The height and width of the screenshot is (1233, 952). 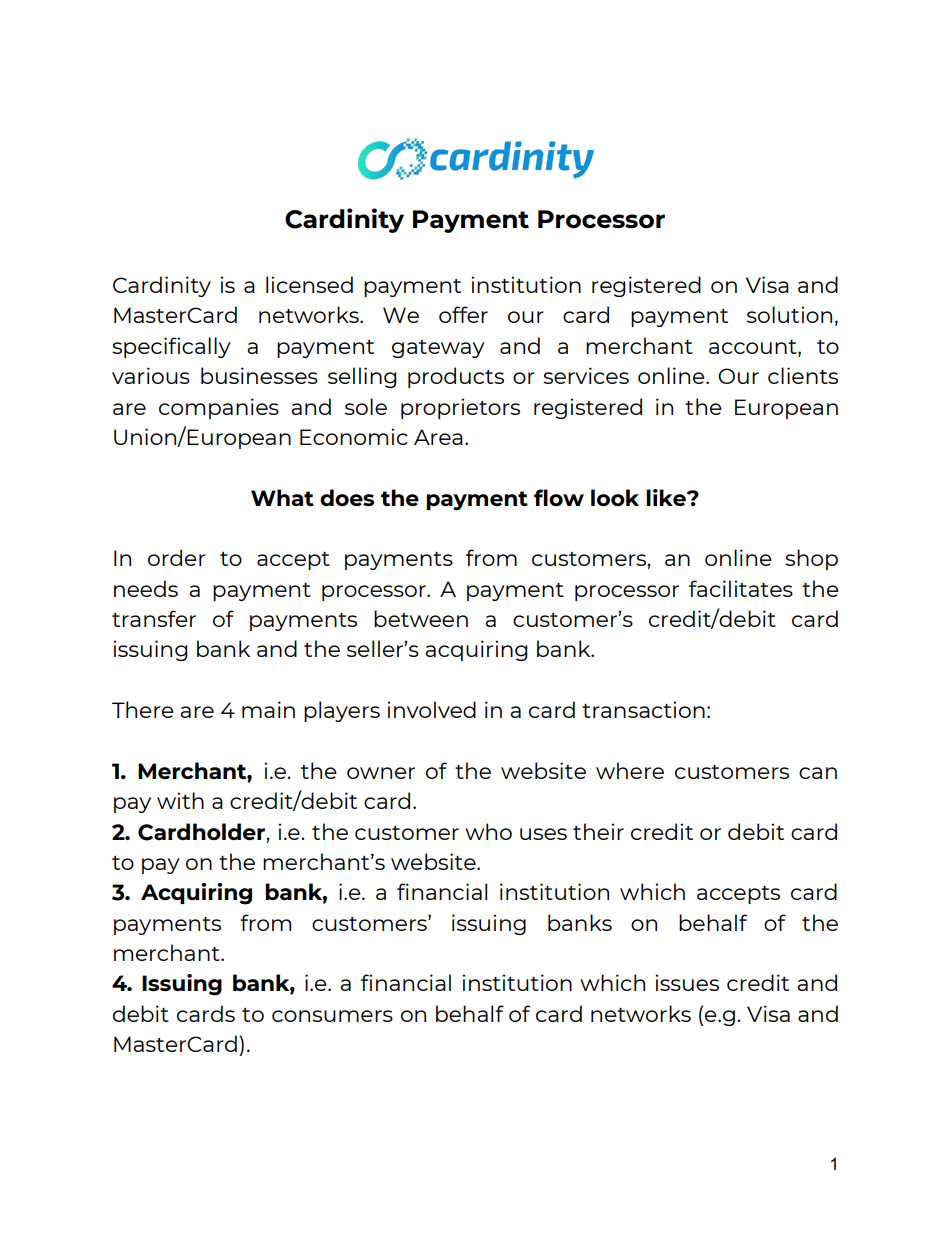 I want to click on facilitates, so click(x=741, y=588).
